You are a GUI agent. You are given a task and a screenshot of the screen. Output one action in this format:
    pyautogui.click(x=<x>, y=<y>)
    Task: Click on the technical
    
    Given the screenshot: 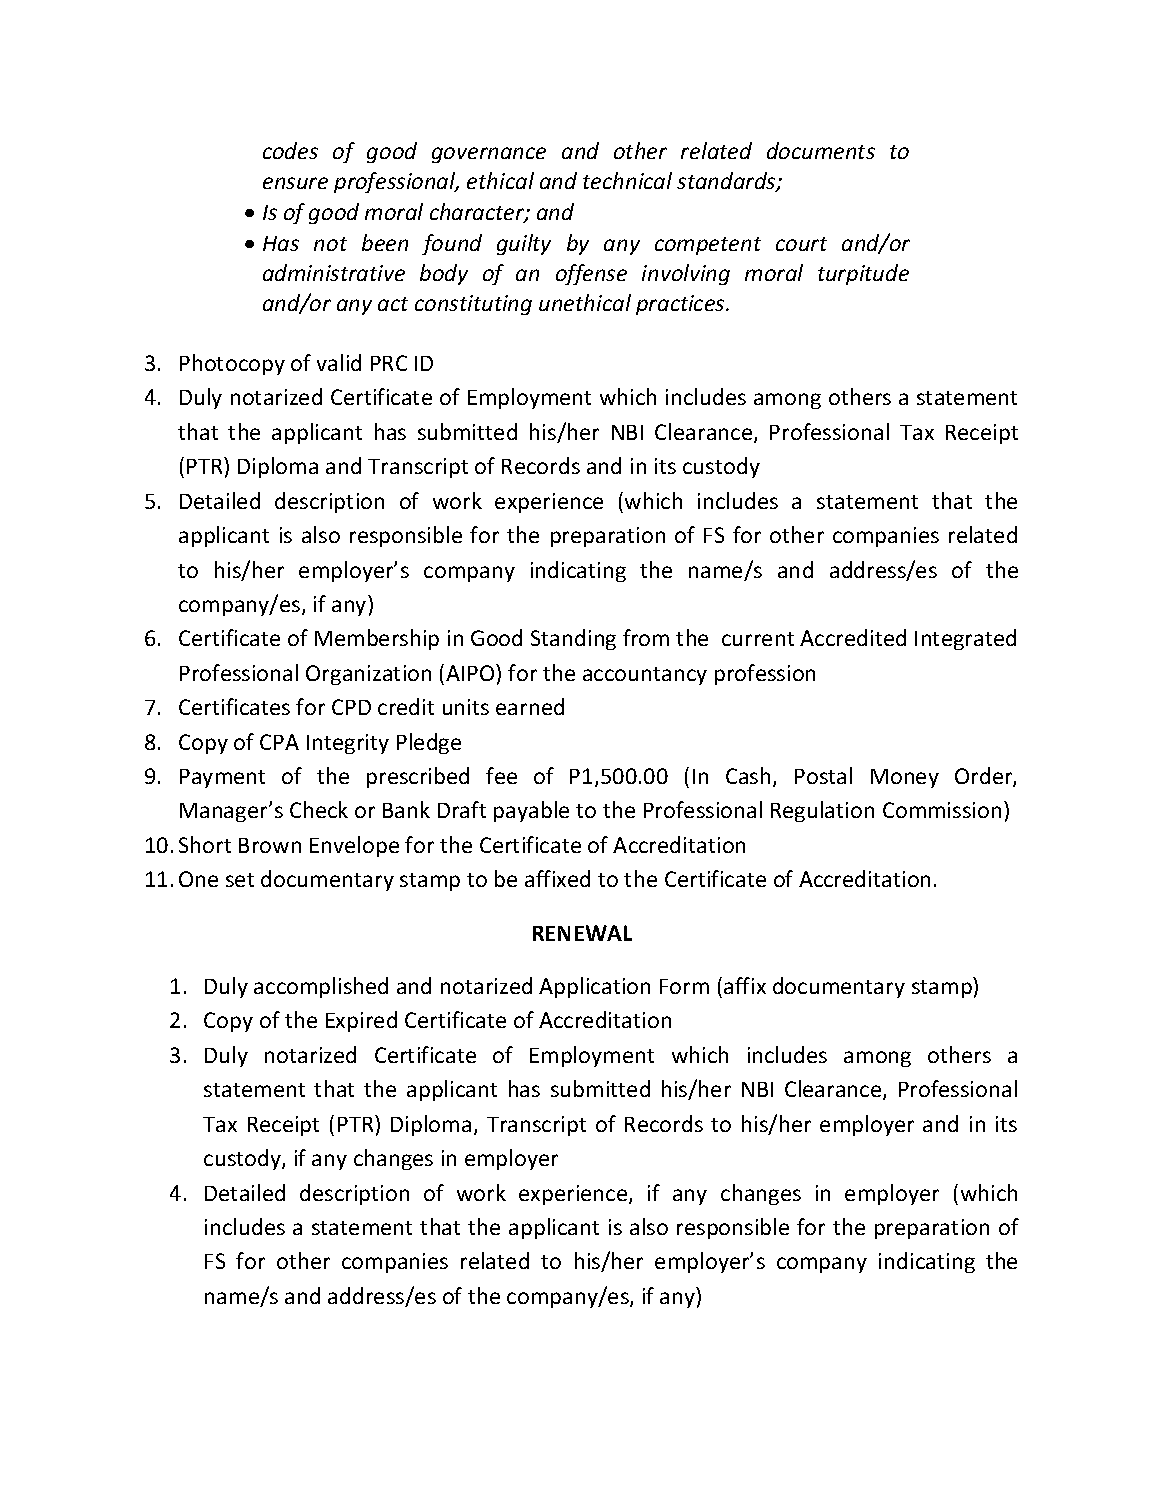 What is the action you would take?
    pyautogui.click(x=627, y=180)
